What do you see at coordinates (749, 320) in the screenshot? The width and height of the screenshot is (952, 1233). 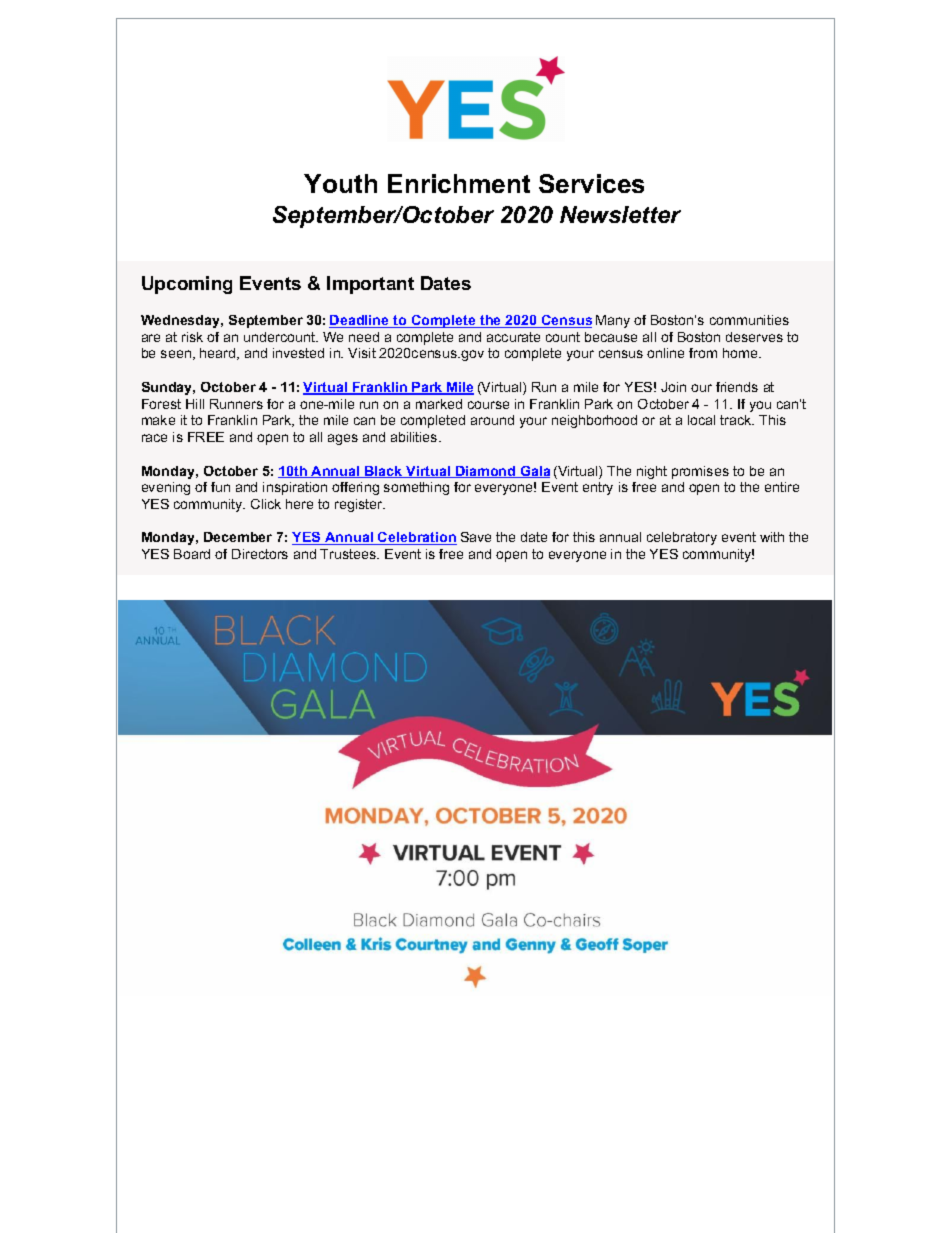 I see `communities` at bounding box center [749, 320].
